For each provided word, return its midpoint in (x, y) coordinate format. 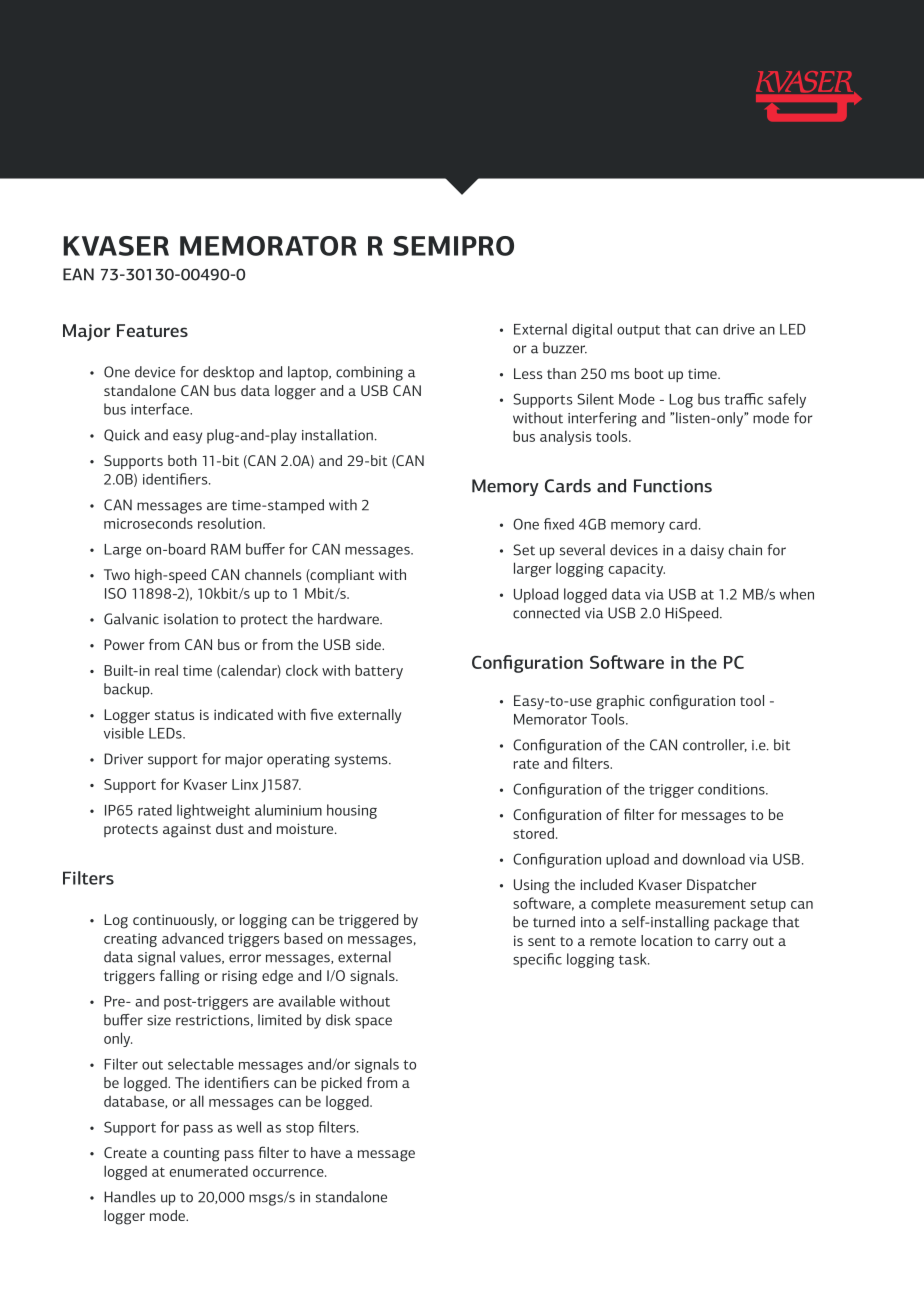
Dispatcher (722, 886)
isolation (191, 619)
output (638, 331)
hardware (349, 619)
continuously (175, 921)
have (326, 1152)
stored (533, 833)
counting (192, 1154)
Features (152, 330)
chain (745, 550)
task (634, 959)
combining (369, 373)
